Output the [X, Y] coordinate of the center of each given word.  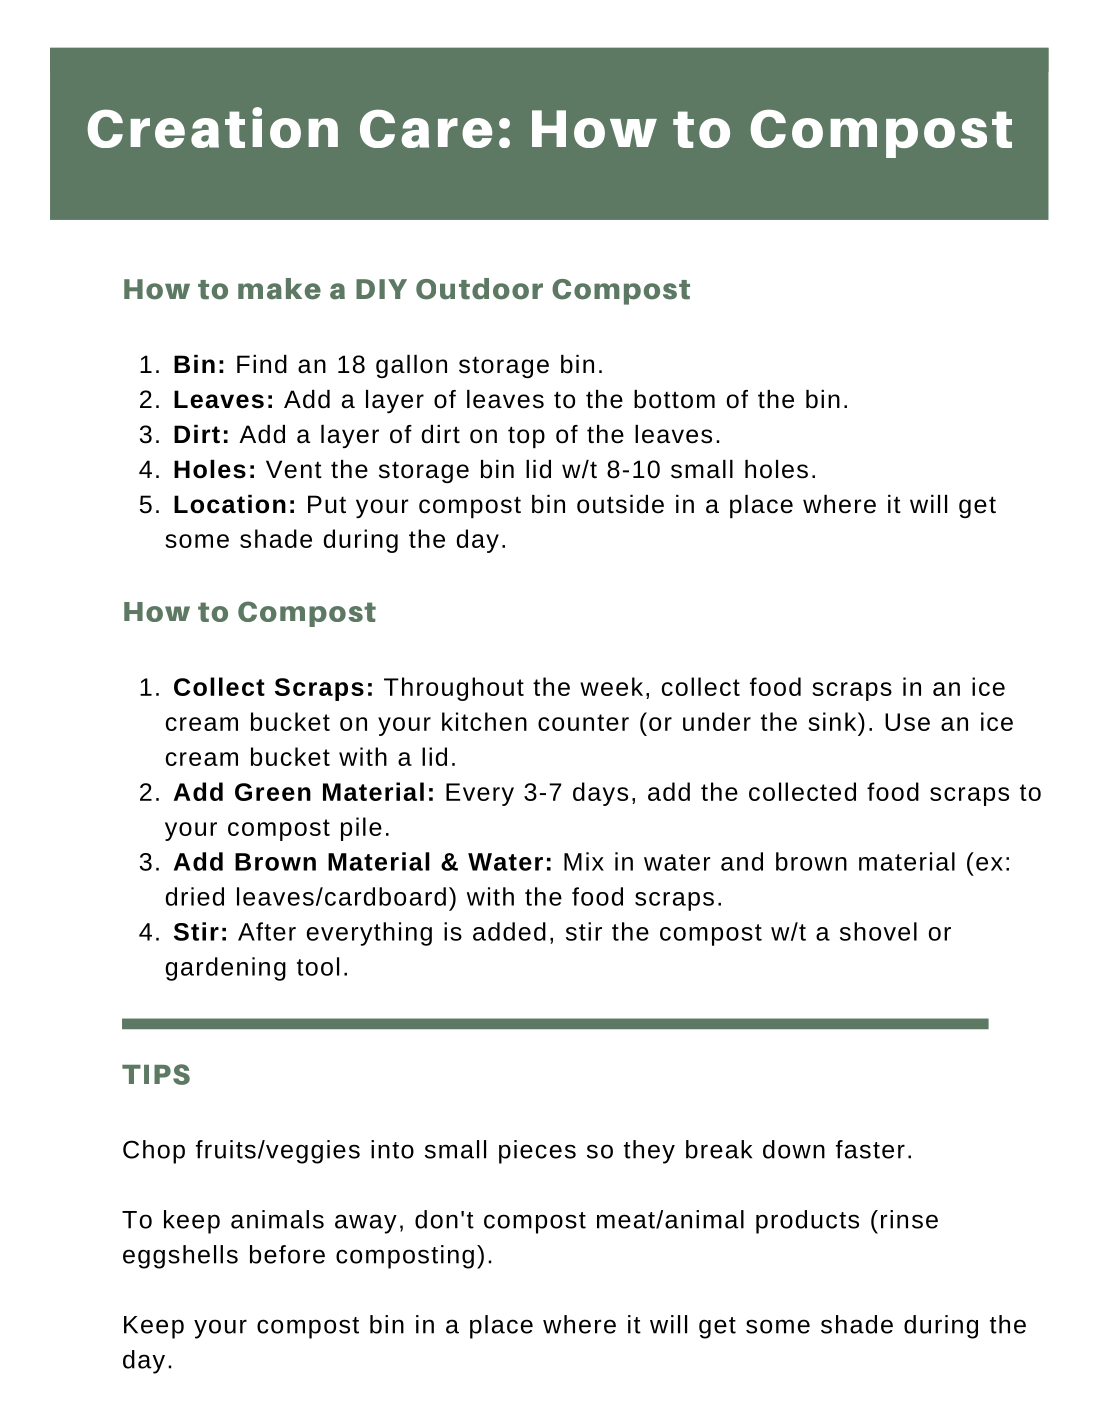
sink [833, 721]
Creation [212, 127]
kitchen [484, 721]
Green [273, 792]
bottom [674, 399]
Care [426, 128]
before [287, 1254]
